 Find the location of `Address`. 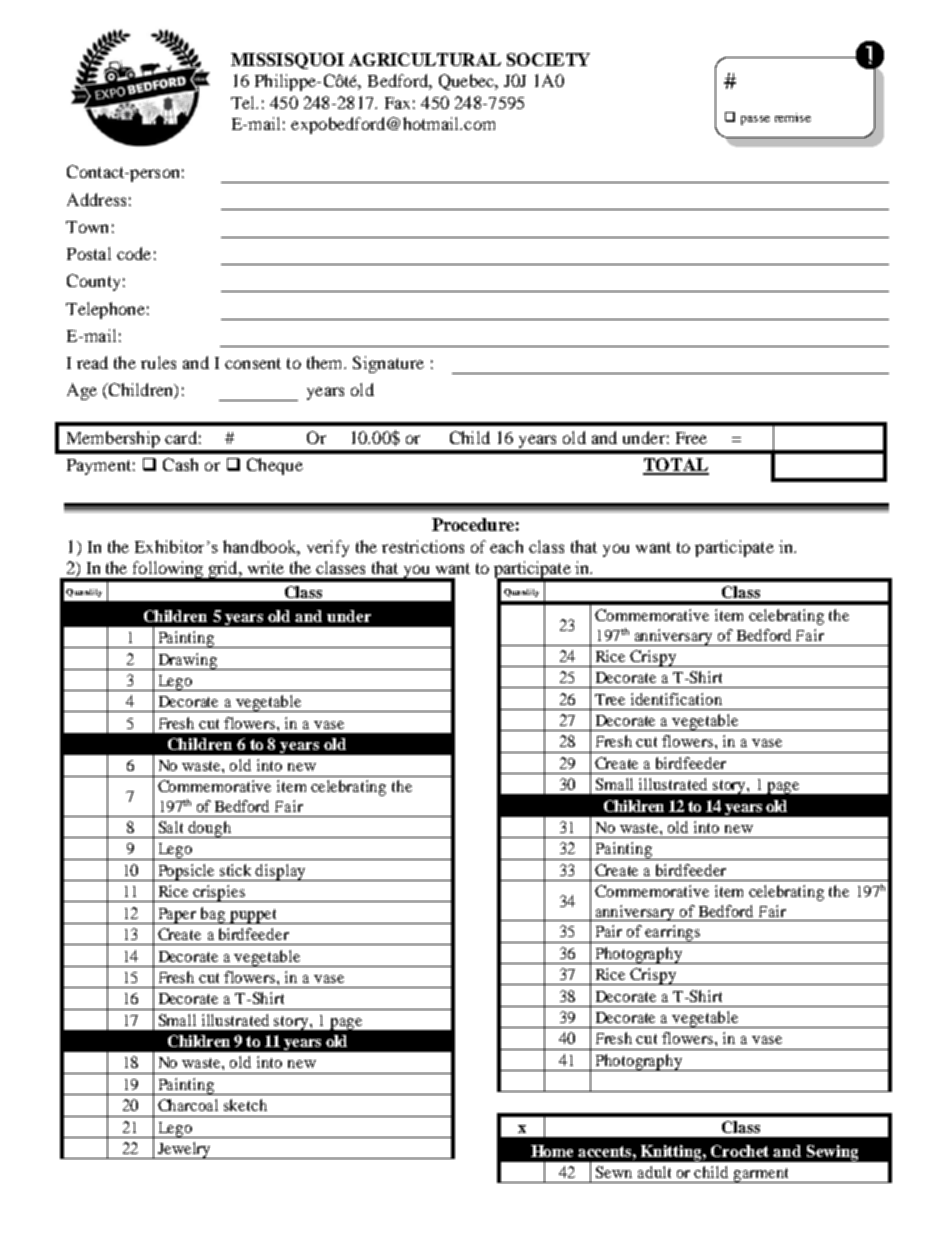

Address is located at coordinates (96, 199).
